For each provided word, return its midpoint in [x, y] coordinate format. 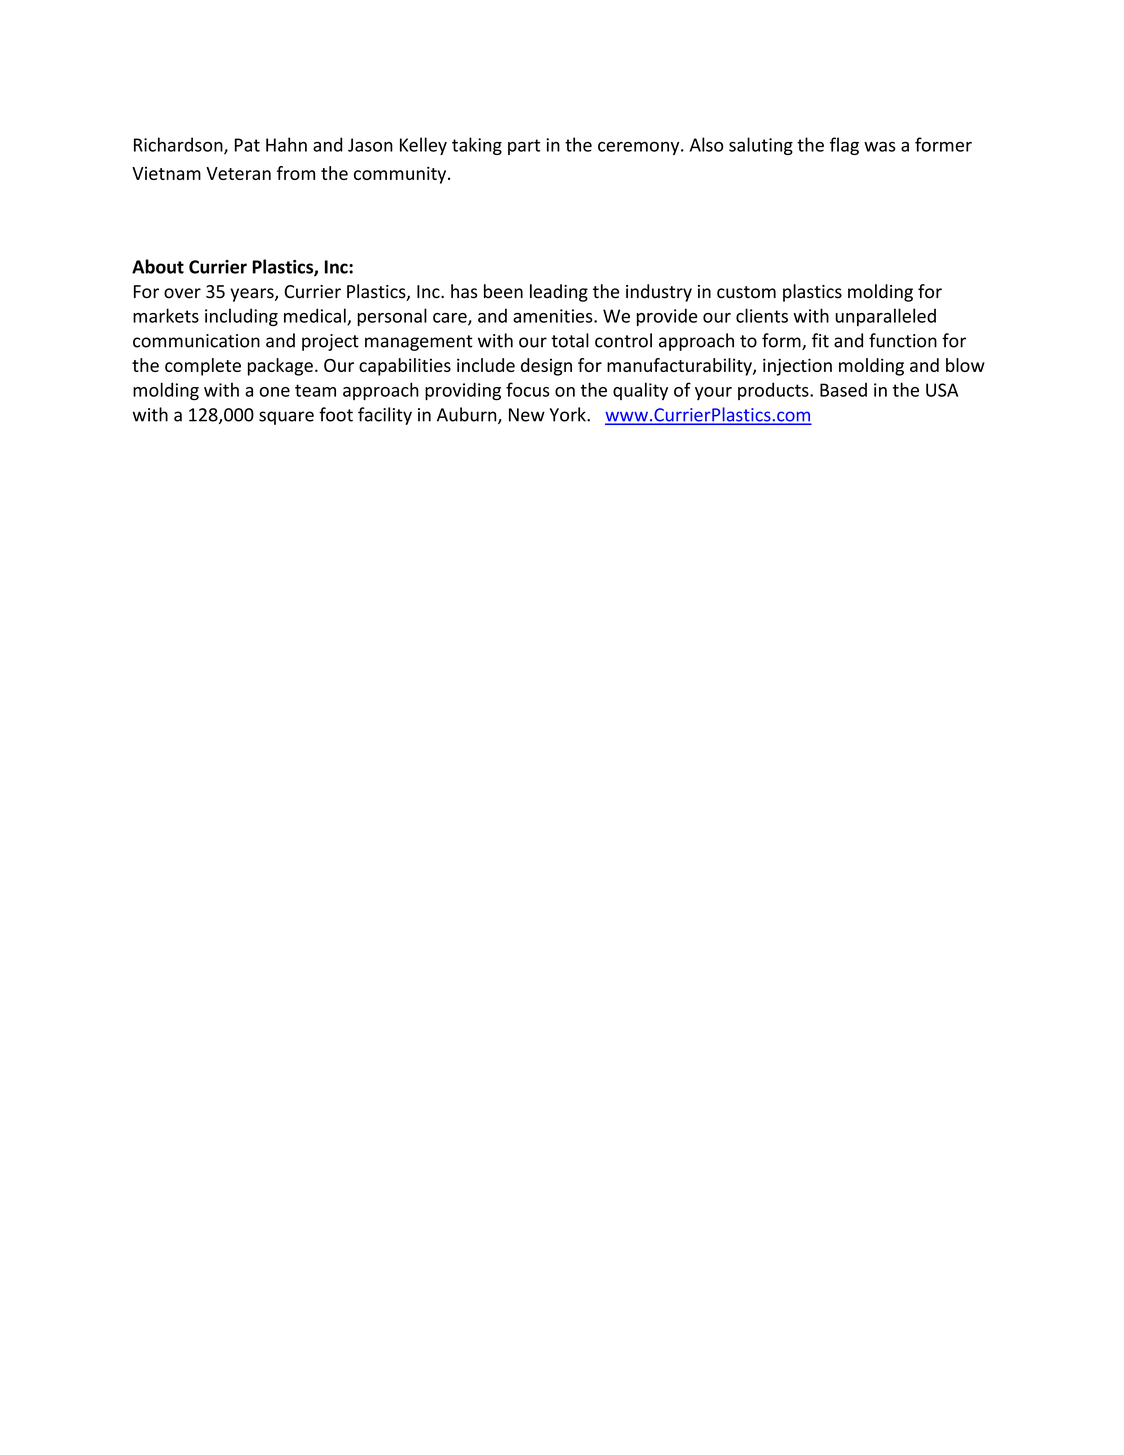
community [401, 175]
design [546, 367]
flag [844, 146]
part [524, 147]
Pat [247, 145]
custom [746, 292]
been [503, 291]
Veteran [238, 173]
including [241, 317]
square [286, 418]
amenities [554, 316]
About [158, 266]
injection [797, 367]
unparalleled [886, 317]
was [880, 147]
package [280, 367]
